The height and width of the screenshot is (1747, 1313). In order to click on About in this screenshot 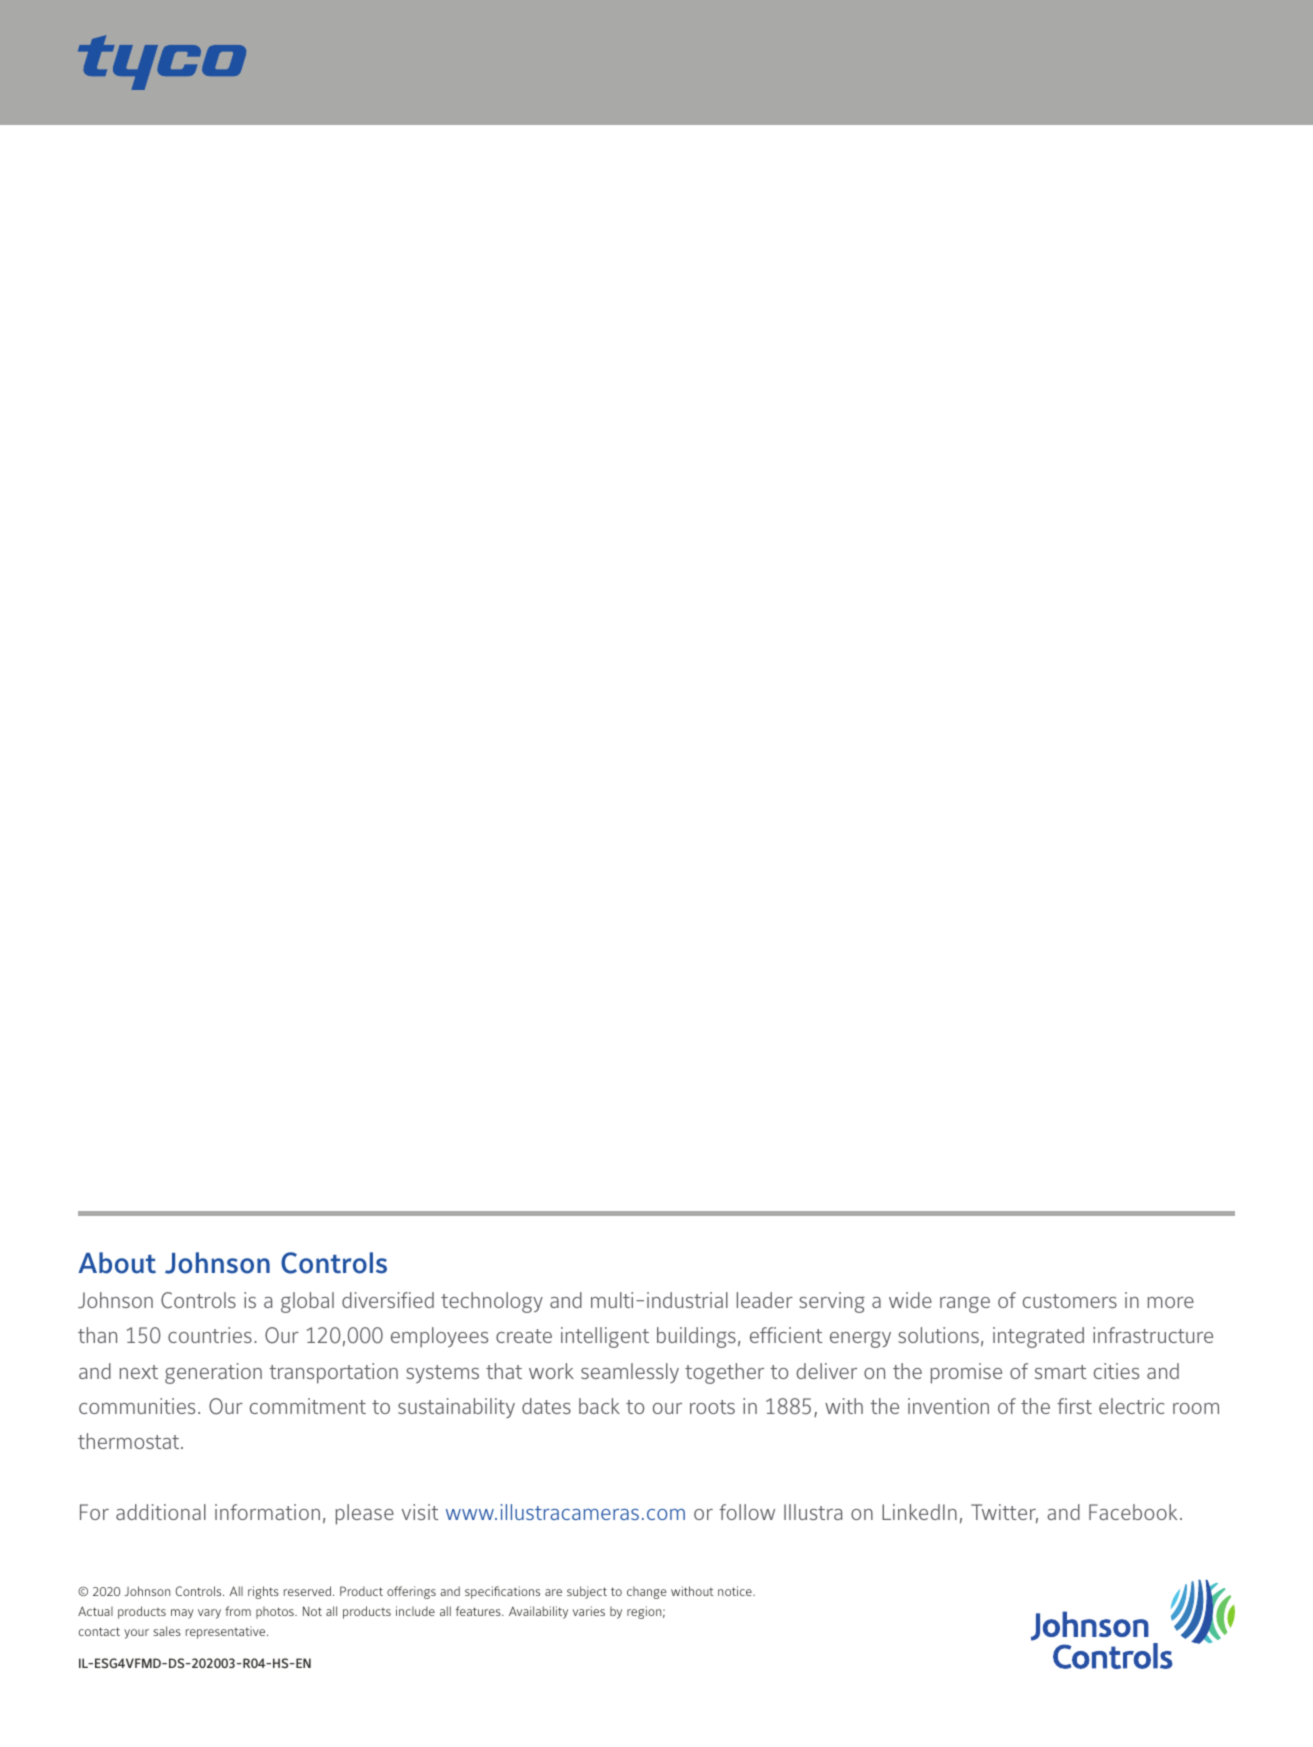, I will do `click(117, 1263)`.
